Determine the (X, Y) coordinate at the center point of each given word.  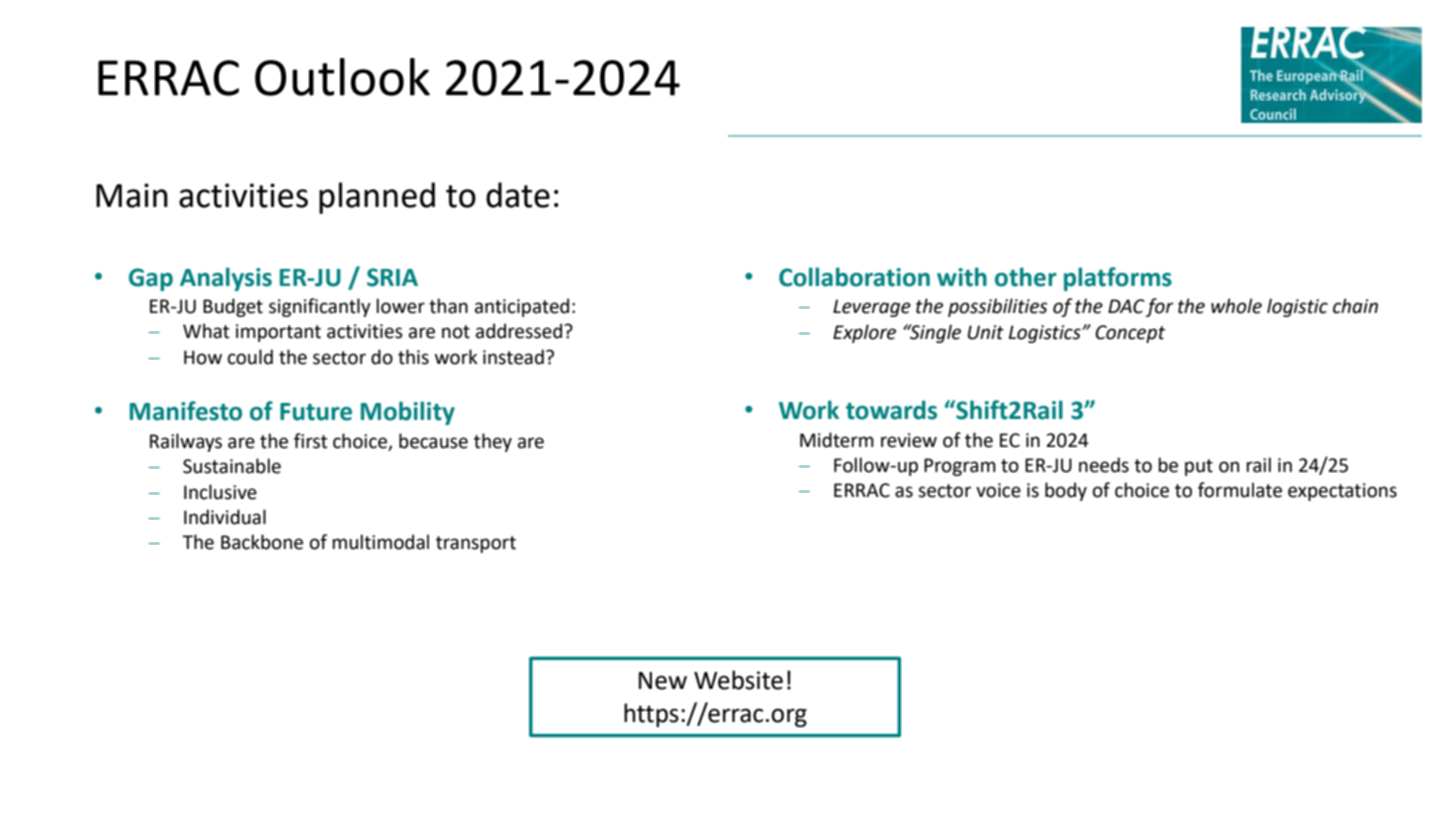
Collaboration (854, 277)
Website (738, 680)
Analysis (226, 279)
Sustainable (232, 466)
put (1199, 467)
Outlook (342, 77)
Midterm (837, 440)
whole (1236, 306)
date (518, 195)
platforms (1118, 279)
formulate (1240, 490)
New (663, 681)
